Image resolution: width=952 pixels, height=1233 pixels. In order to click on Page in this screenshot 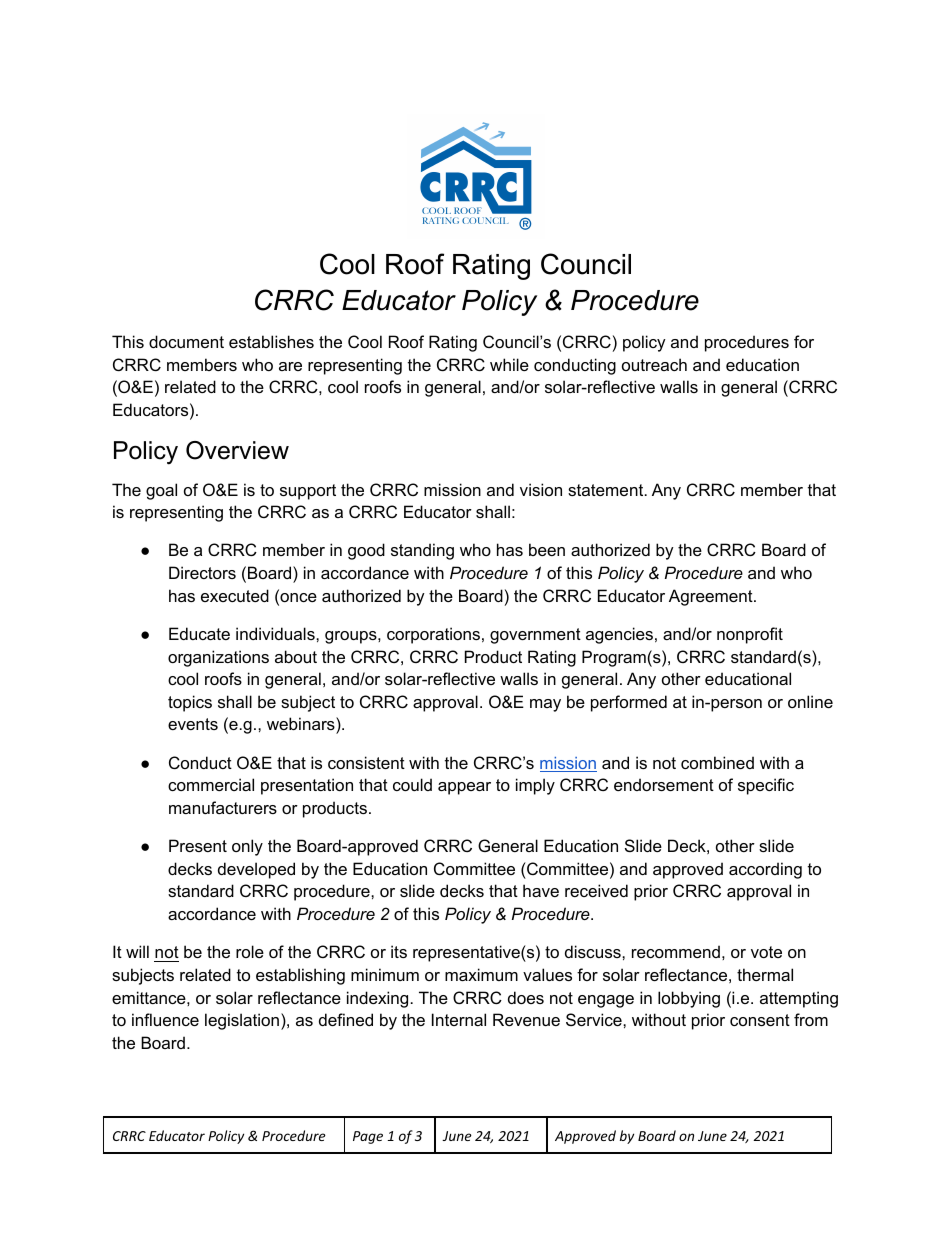, I will do `click(368, 1137)`.
